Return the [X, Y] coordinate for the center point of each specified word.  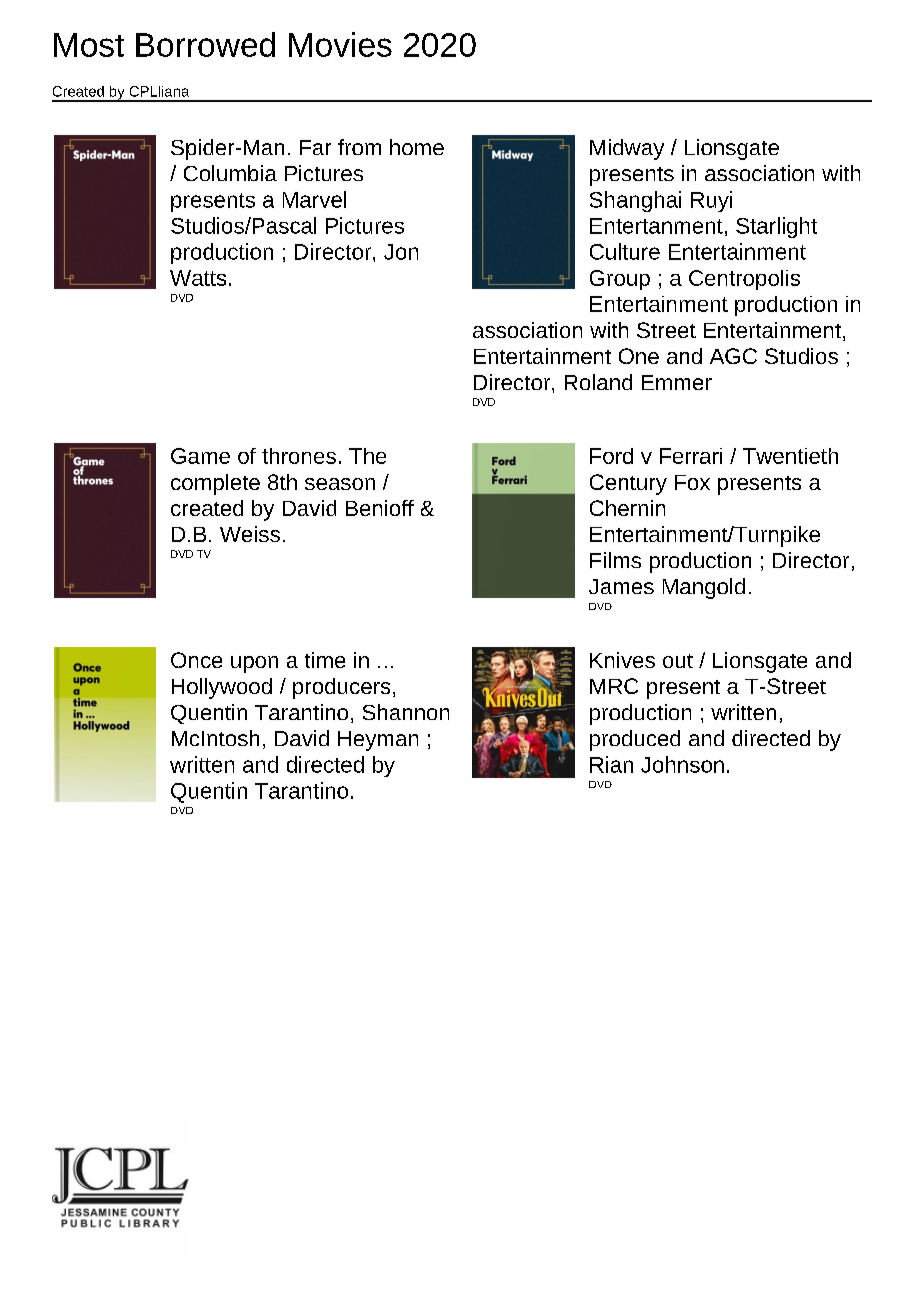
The [367, 456]
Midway [627, 149]
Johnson [682, 764]
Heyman [378, 741]
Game [200, 456]
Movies [340, 44]
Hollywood [222, 688]
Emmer [677, 382]
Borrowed [205, 44]
